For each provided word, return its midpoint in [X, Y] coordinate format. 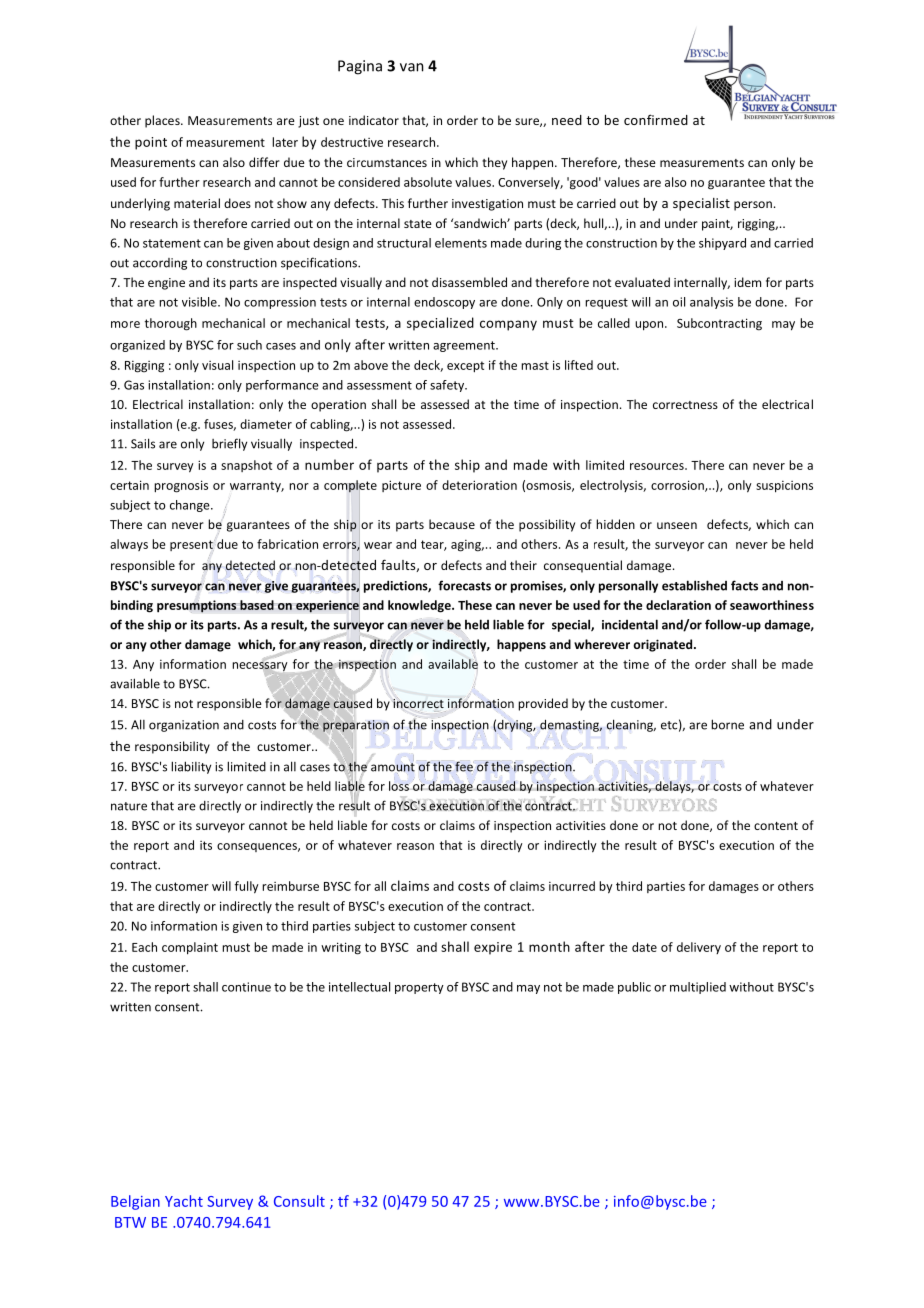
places [163, 121]
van [412, 67]
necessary [260, 667]
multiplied [698, 988]
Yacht [184, 1201]
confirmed [656, 119]
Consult [299, 1201]
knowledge [420, 606]
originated [664, 645]
